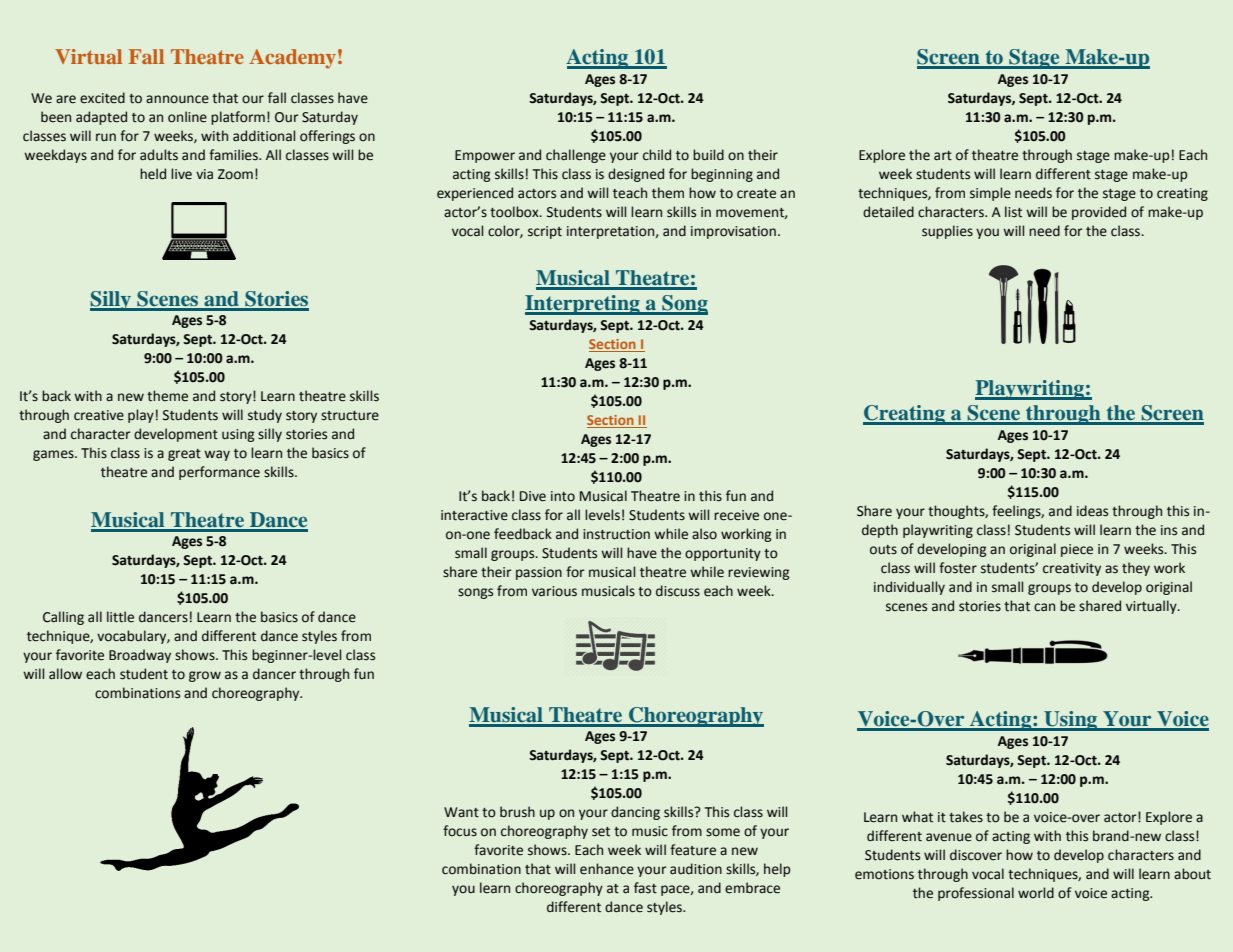 The width and height of the document is (1233, 952). I want to click on study, so click(265, 416).
